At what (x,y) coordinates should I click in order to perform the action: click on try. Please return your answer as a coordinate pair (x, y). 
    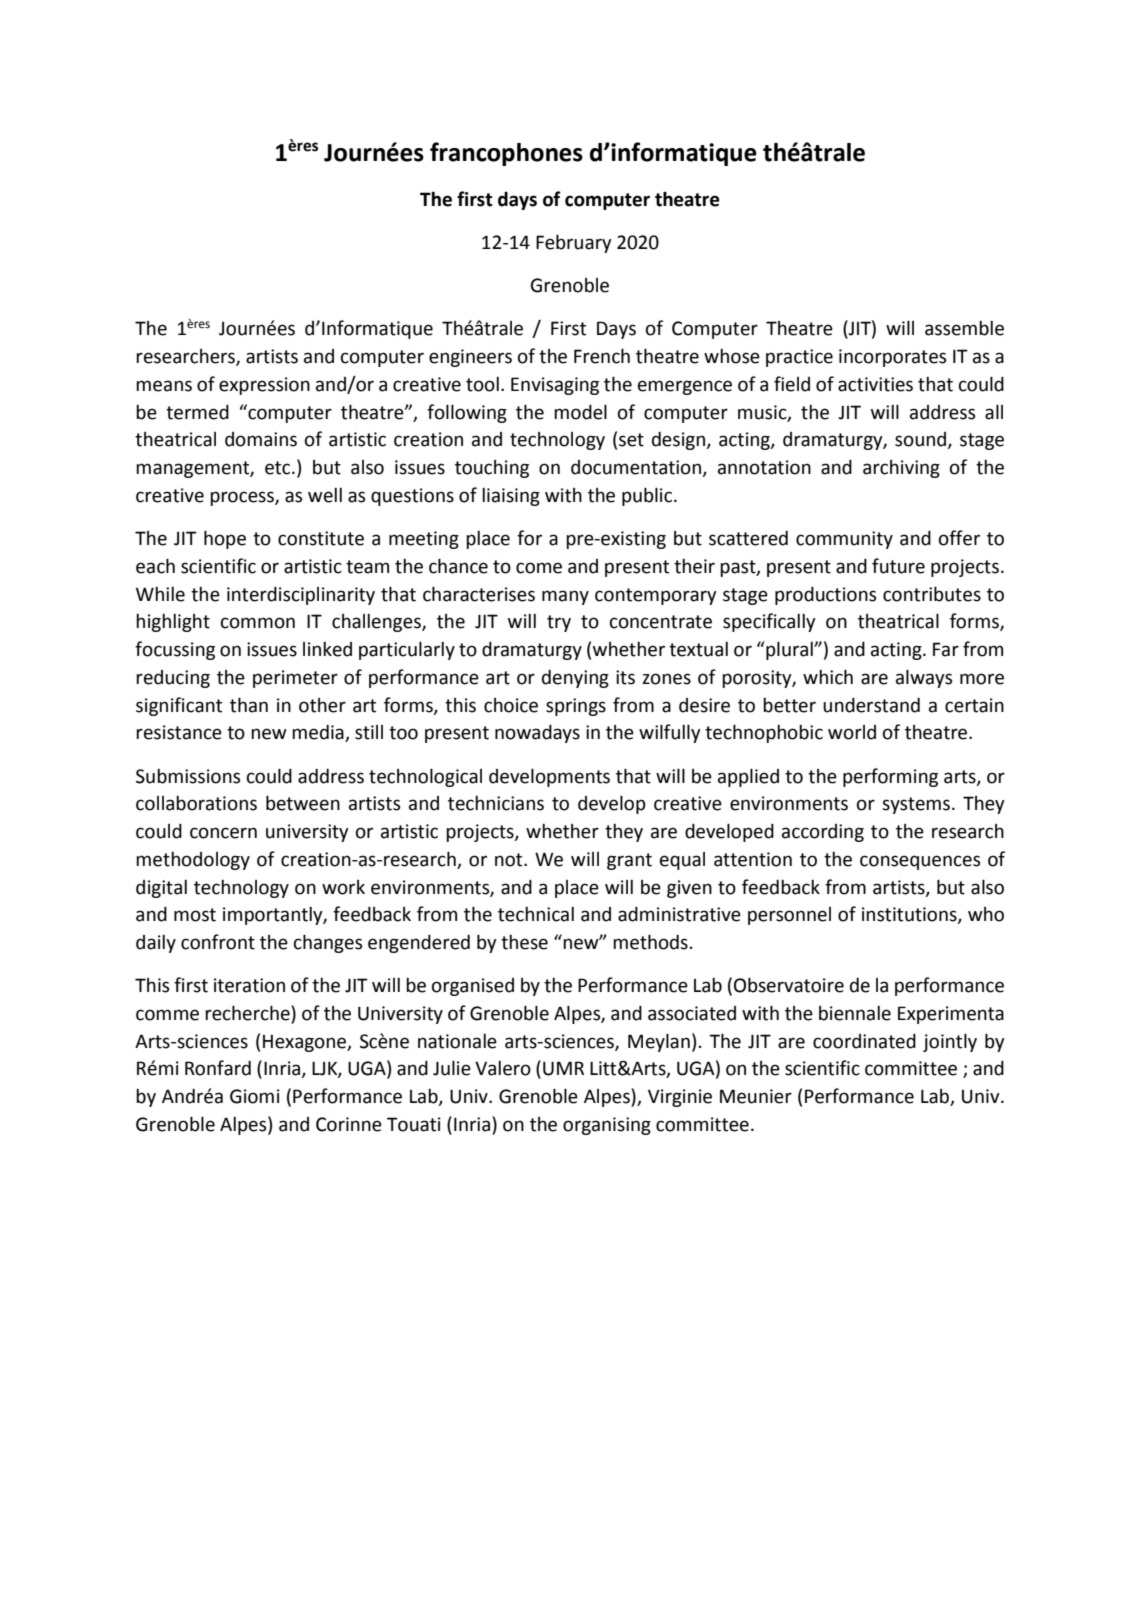
    Looking at the image, I should click on (559, 623).
